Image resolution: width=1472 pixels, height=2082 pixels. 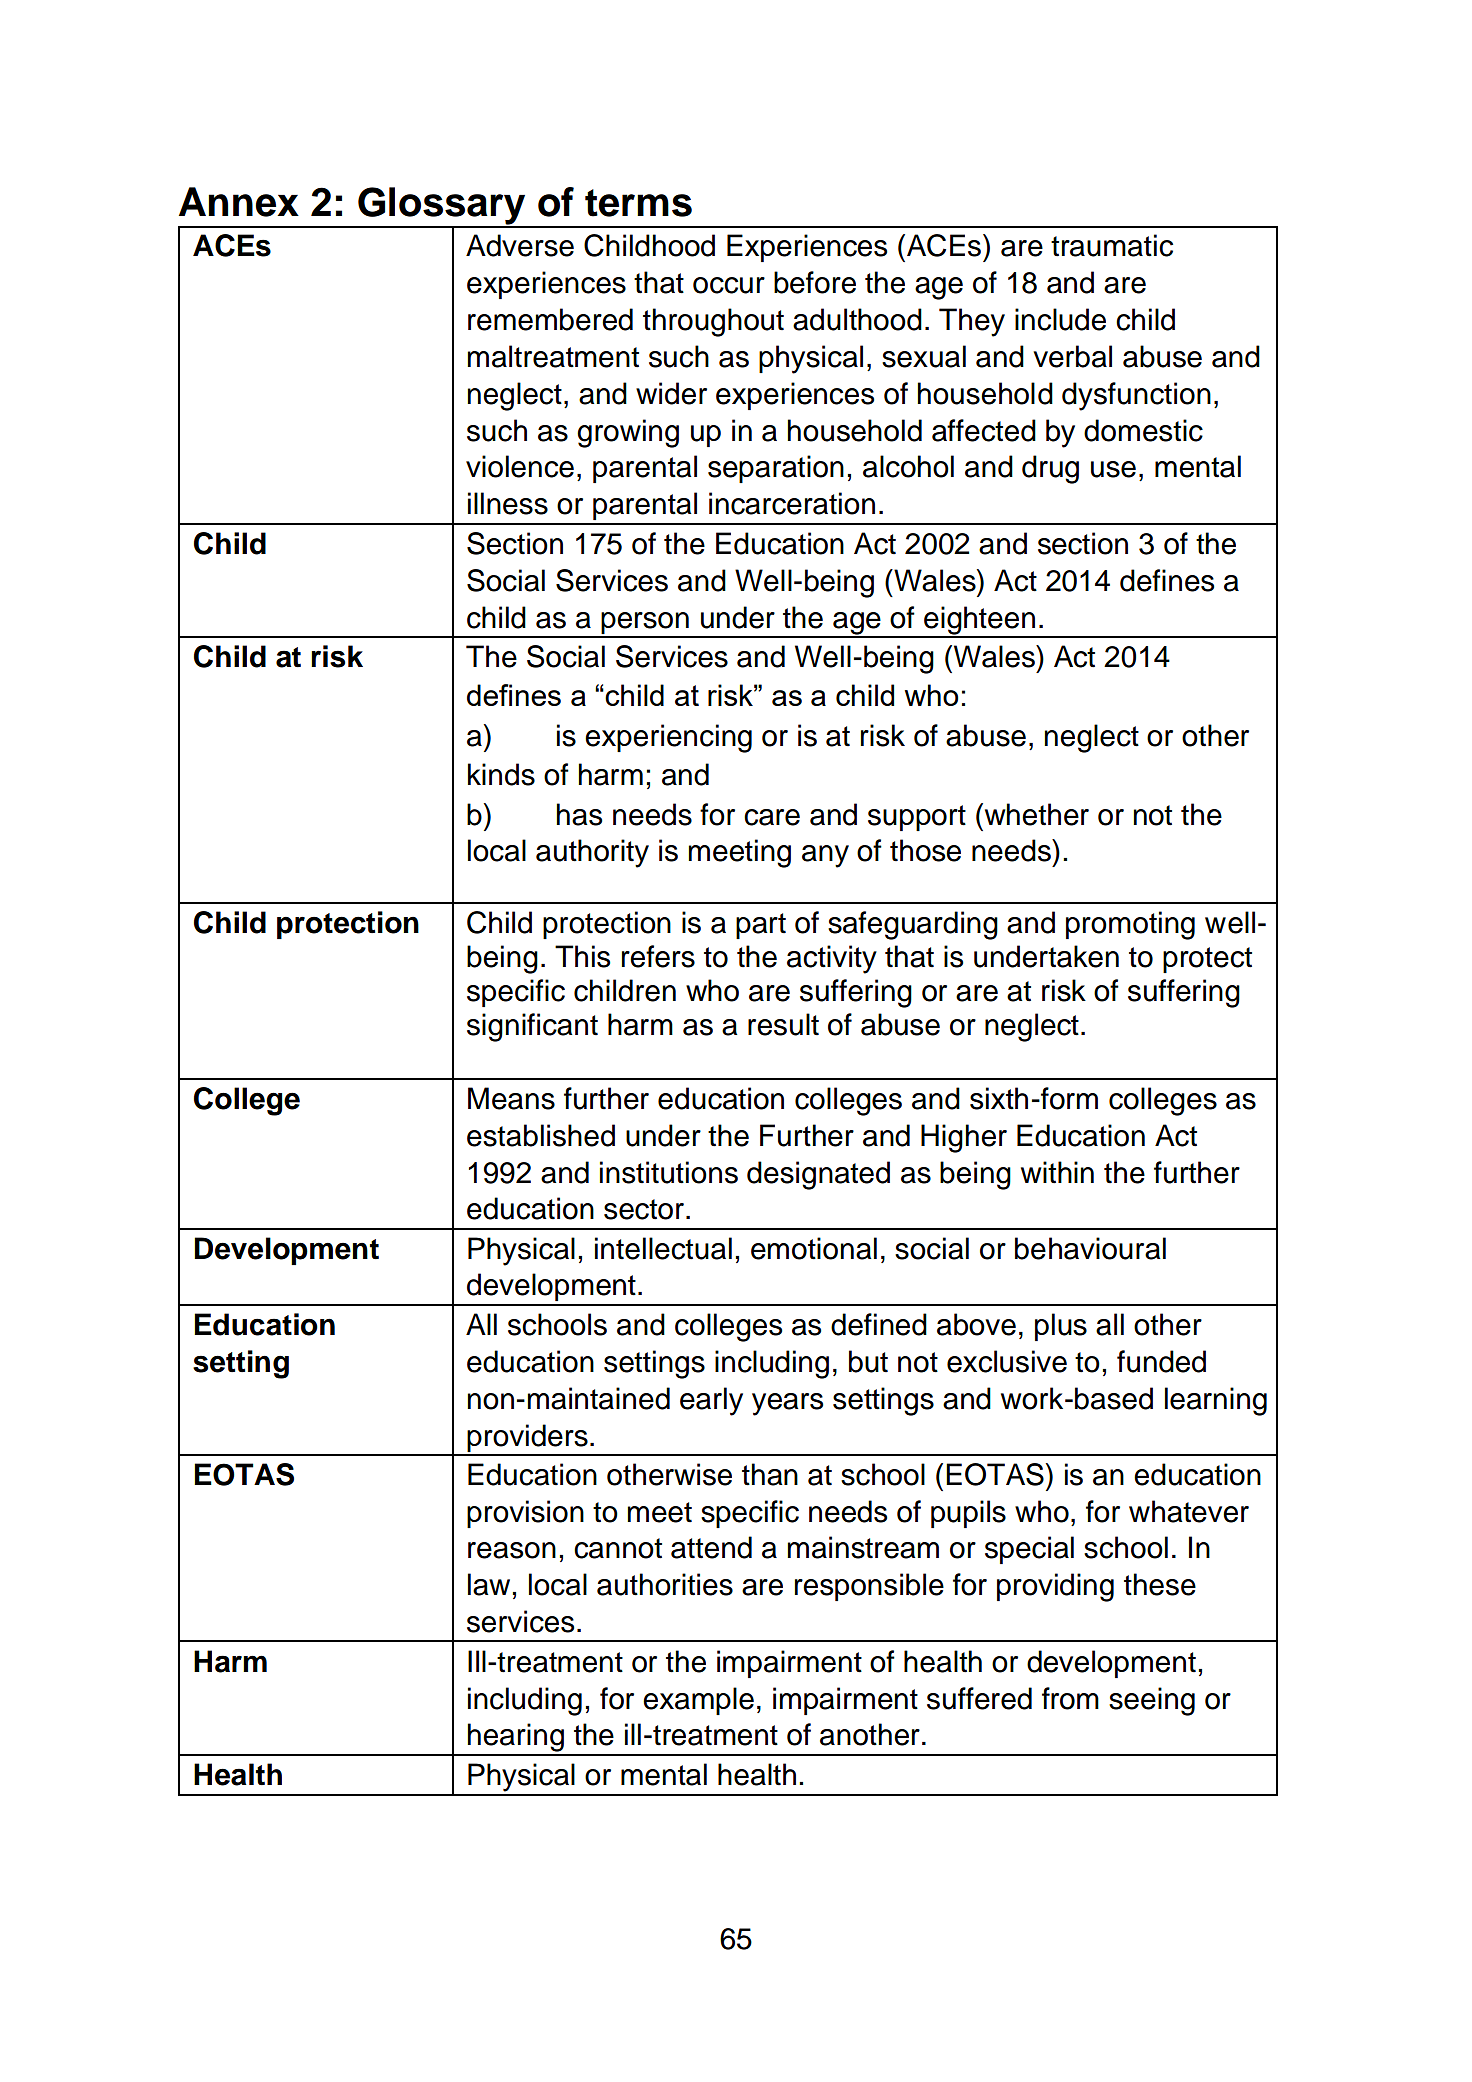 I want to click on drug, so click(x=1050, y=469).
